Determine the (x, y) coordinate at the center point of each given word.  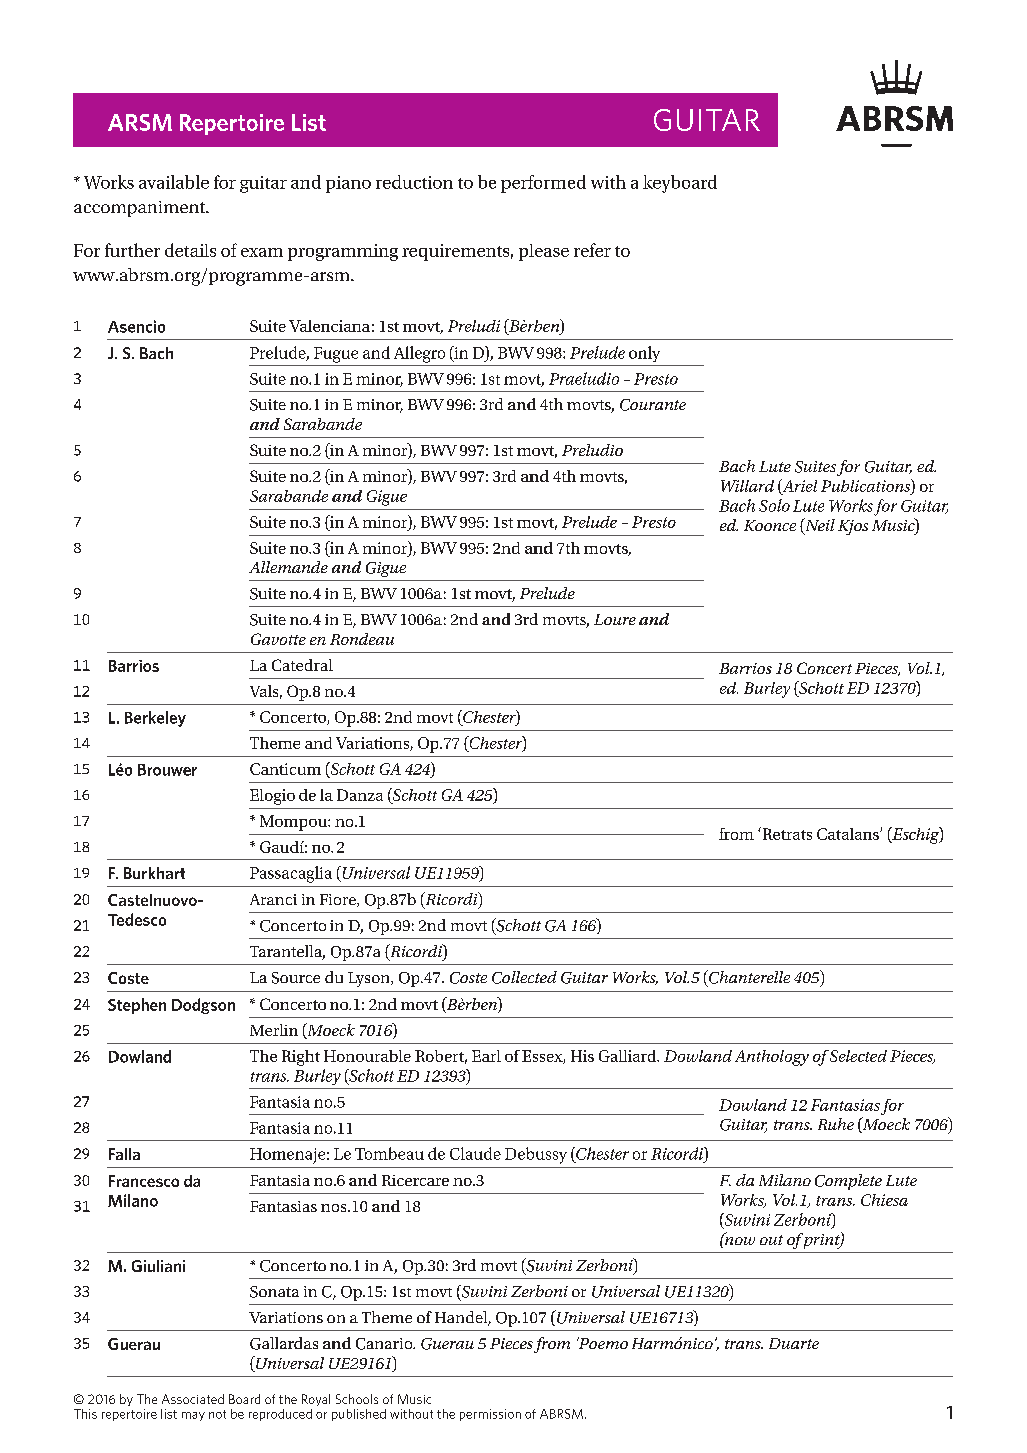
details (190, 250)
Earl (486, 1056)
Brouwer (167, 770)
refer (592, 250)
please (544, 252)
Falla (124, 1154)
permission (490, 1415)
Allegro (419, 354)
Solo (774, 505)
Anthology (772, 1058)
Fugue (336, 355)
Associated (193, 1399)
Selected (858, 1056)
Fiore (339, 900)
